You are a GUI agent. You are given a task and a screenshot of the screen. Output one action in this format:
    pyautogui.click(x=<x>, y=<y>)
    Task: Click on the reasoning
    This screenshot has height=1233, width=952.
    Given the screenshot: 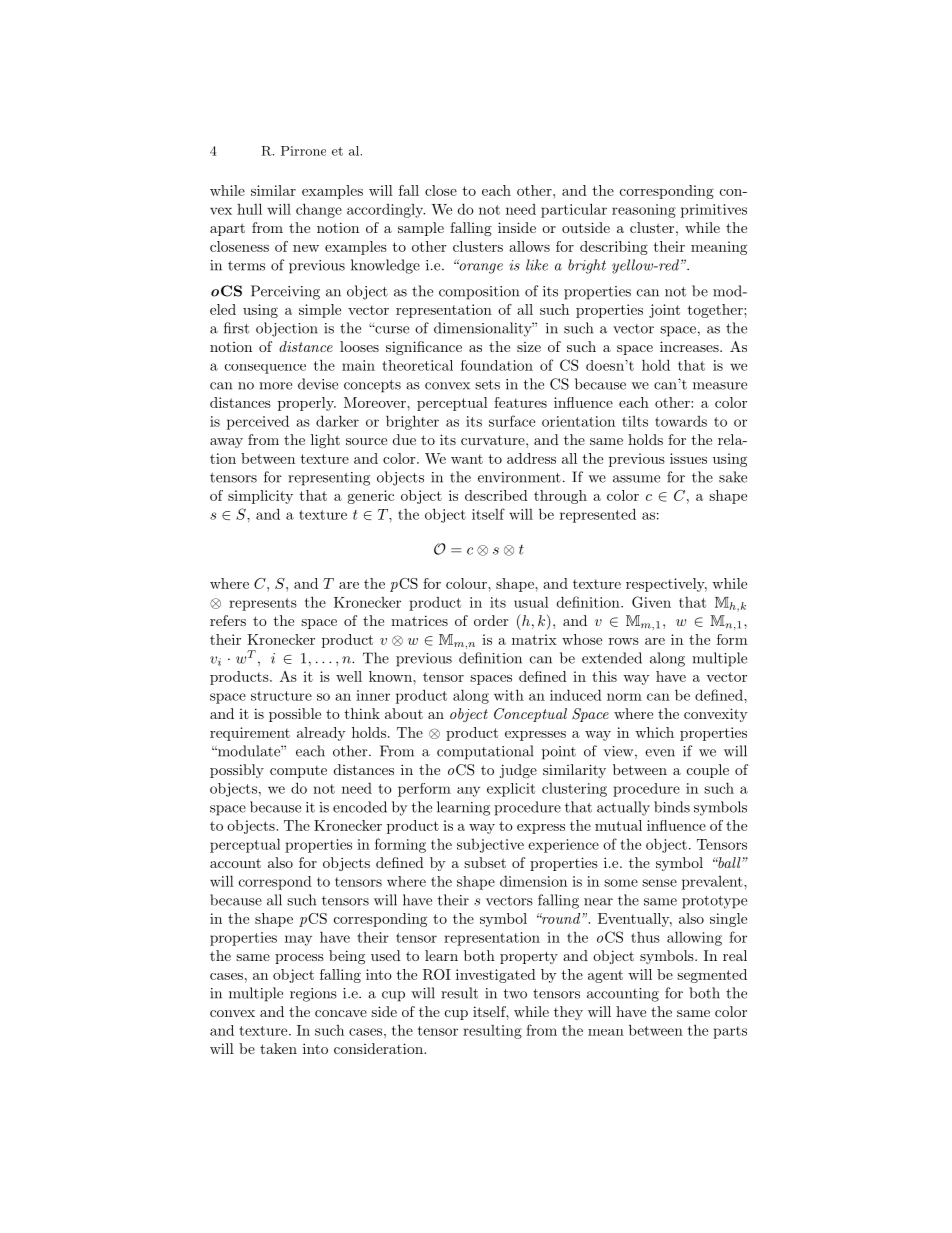 What is the action you would take?
    pyautogui.click(x=644, y=211)
